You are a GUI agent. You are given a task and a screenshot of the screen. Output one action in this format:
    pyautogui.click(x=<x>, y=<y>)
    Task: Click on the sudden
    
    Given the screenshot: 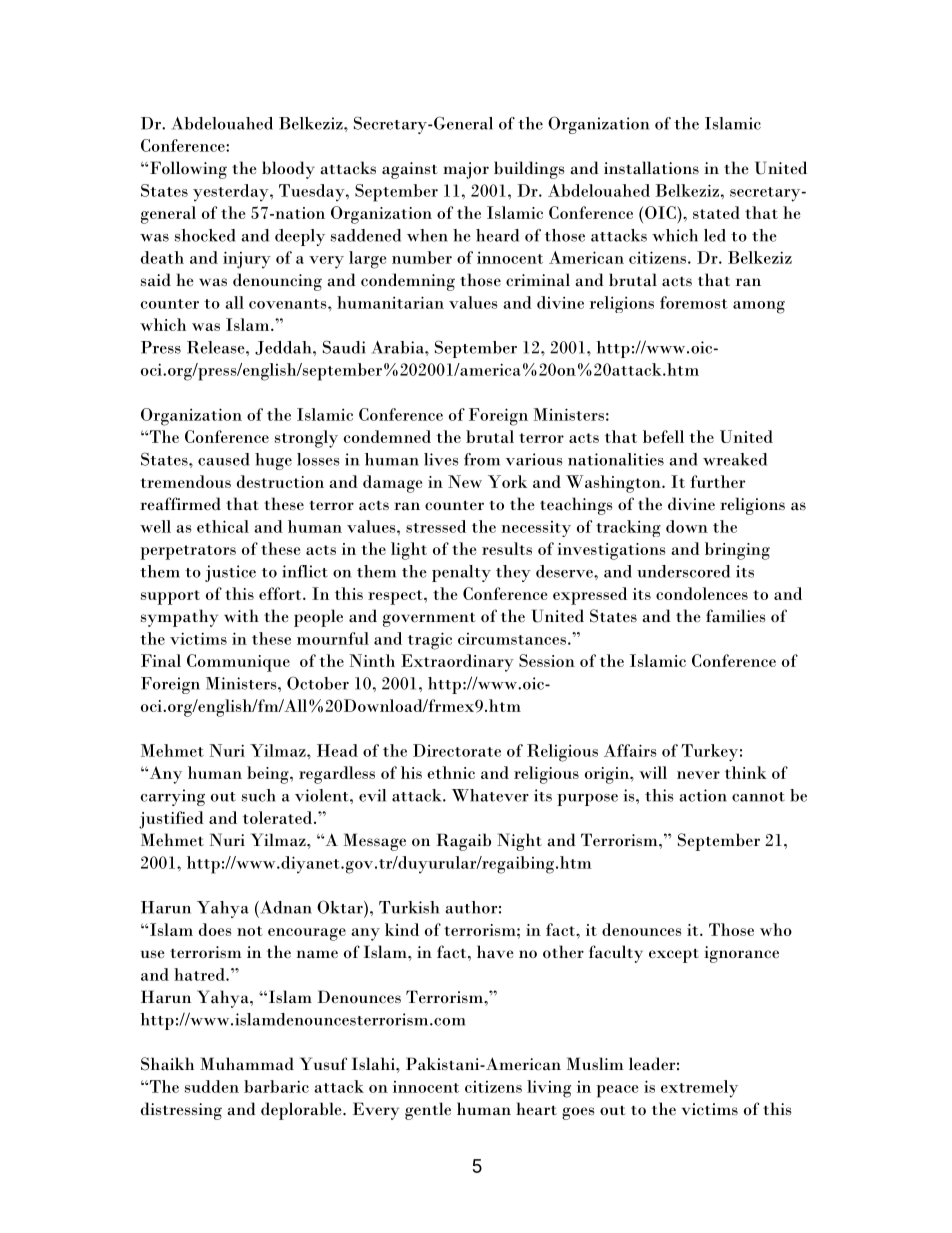 What is the action you would take?
    pyautogui.click(x=212, y=1086)
